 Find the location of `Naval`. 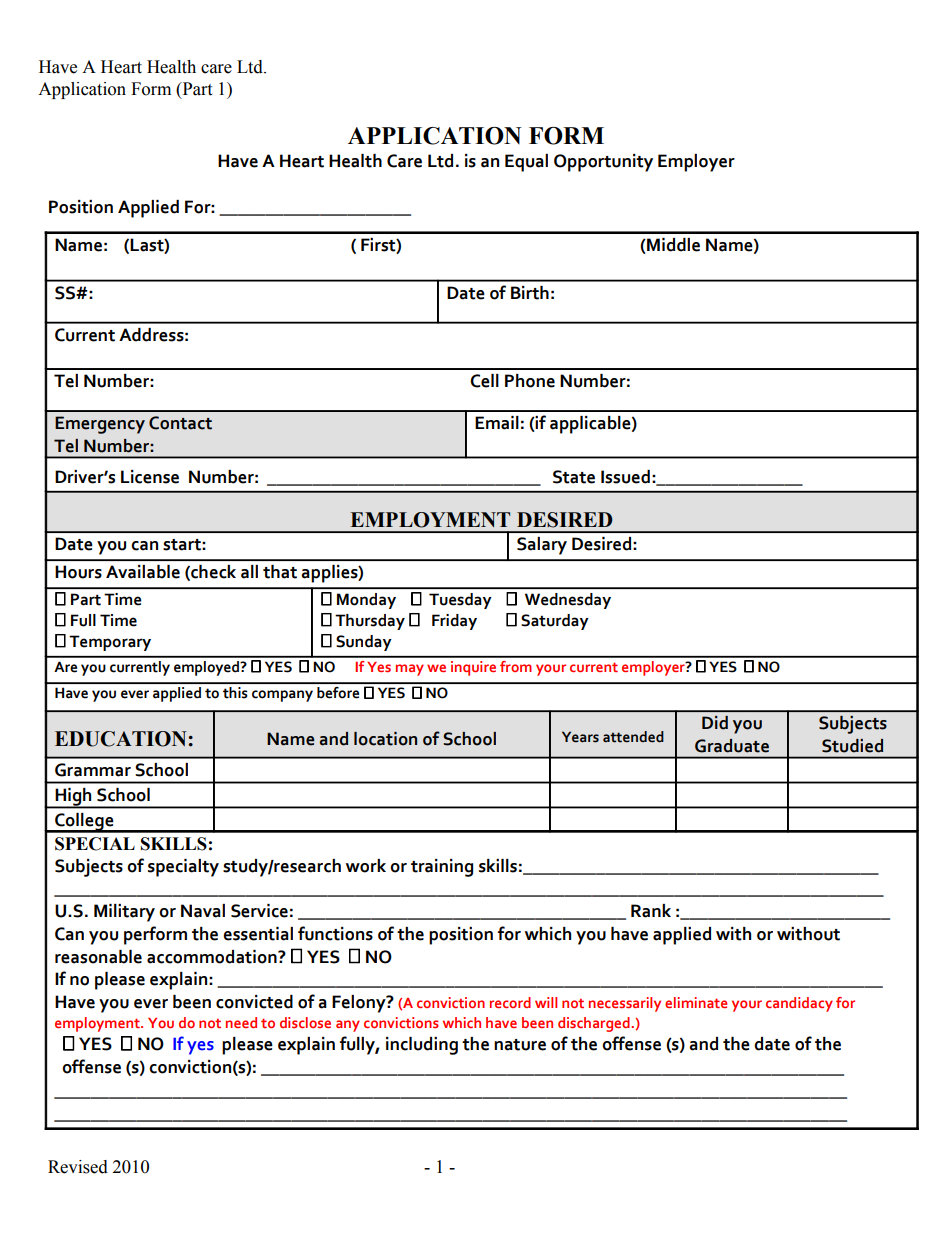

Naval is located at coordinates (203, 911).
